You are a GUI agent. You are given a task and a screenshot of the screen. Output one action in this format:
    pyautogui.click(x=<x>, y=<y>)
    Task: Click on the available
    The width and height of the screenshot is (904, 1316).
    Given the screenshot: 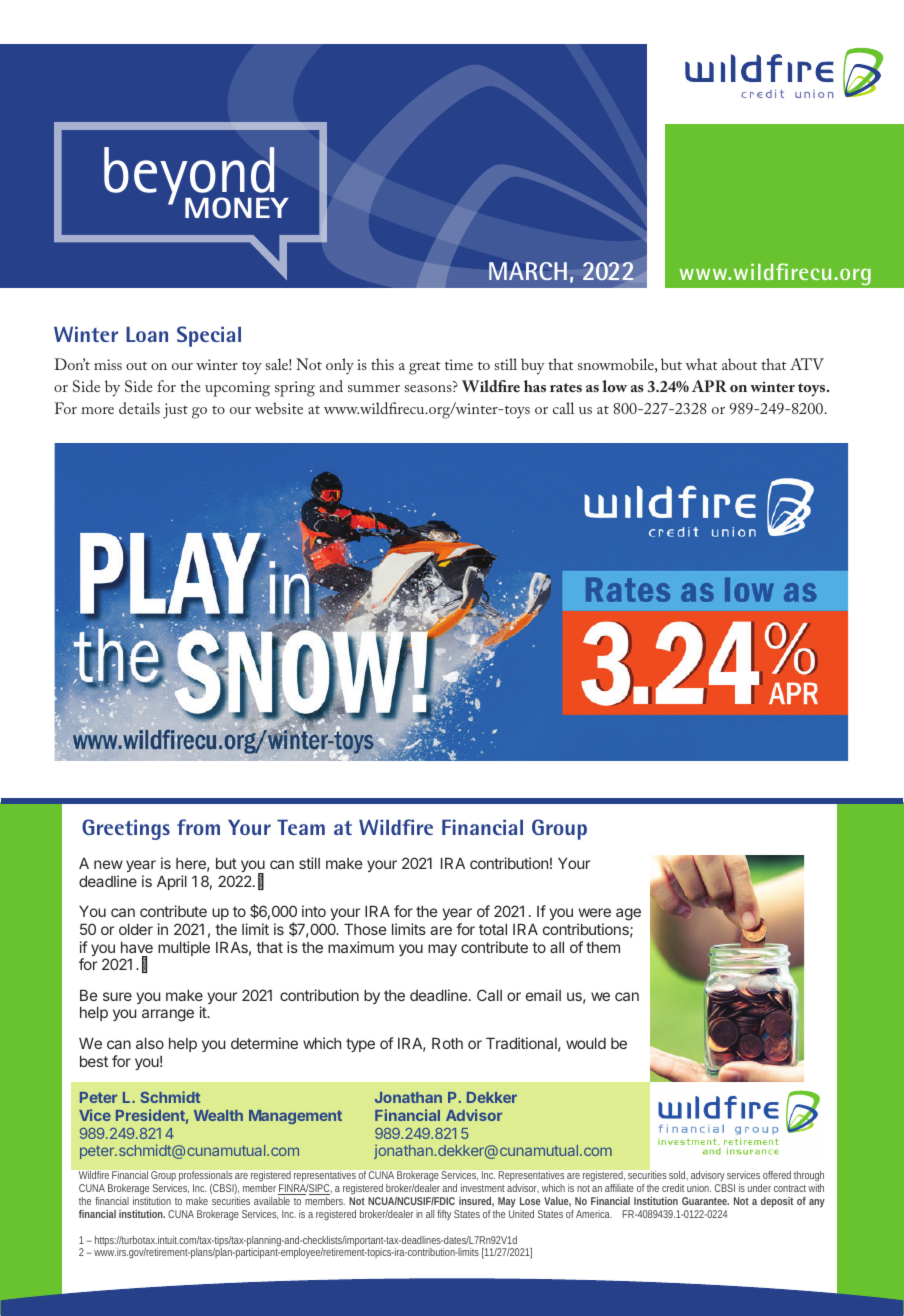 What is the action you would take?
    pyautogui.click(x=272, y=1201)
